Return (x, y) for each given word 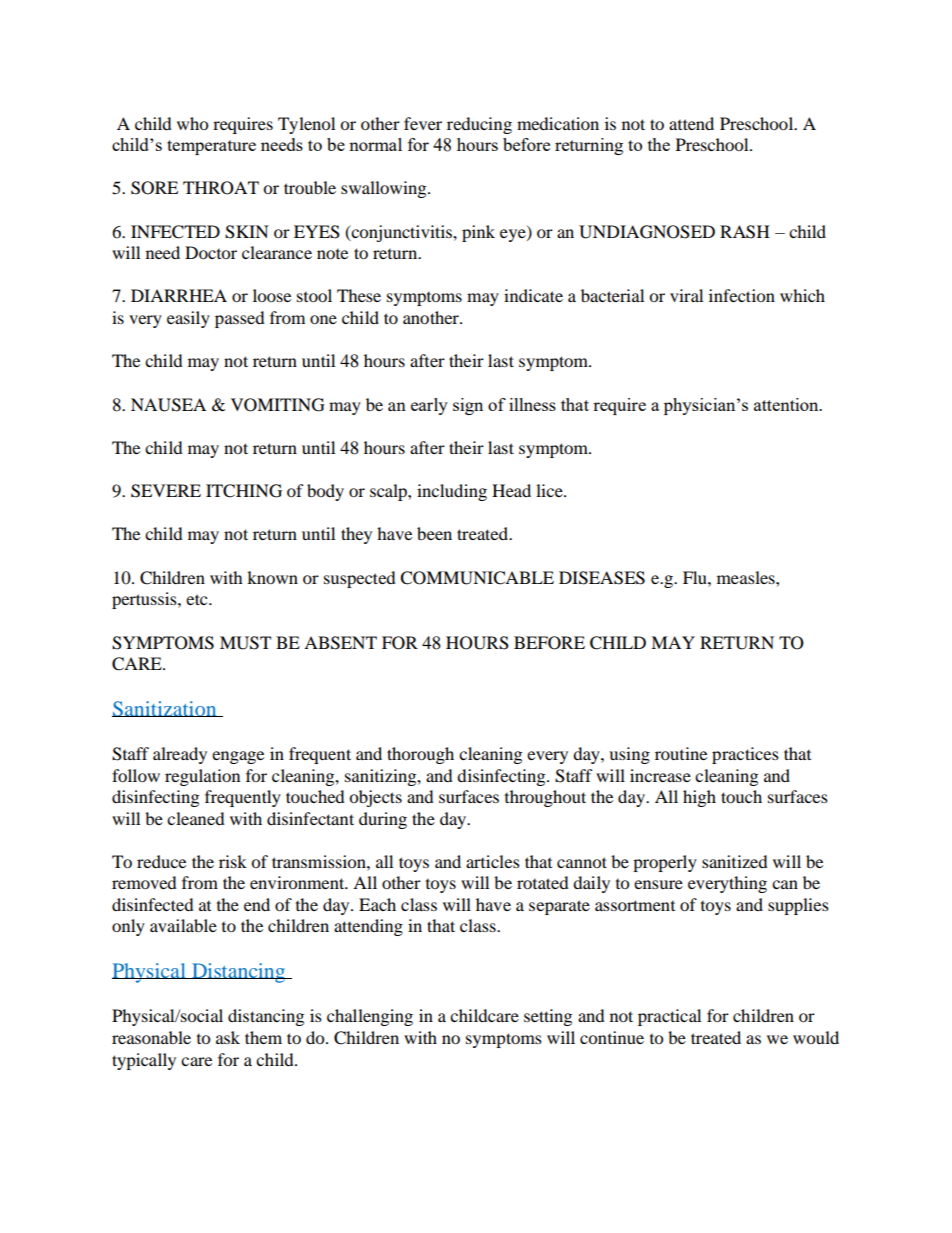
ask (228, 1037)
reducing (479, 125)
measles (747, 577)
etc (198, 599)
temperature (211, 147)
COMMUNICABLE (477, 578)
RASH (745, 232)
